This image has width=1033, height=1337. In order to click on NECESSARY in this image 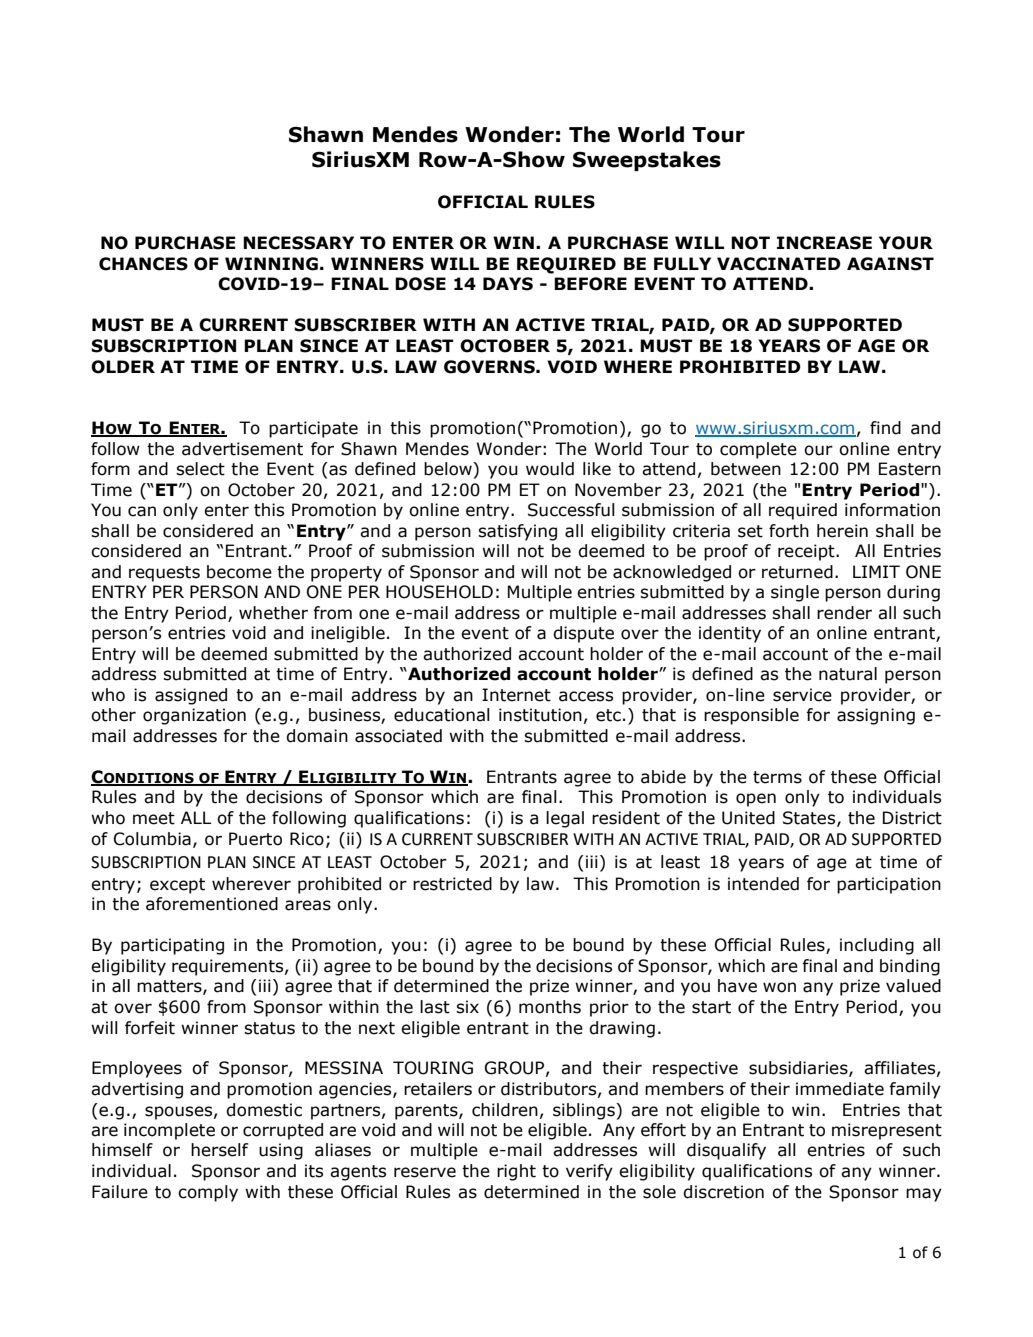, I will do `click(298, 243)`.
